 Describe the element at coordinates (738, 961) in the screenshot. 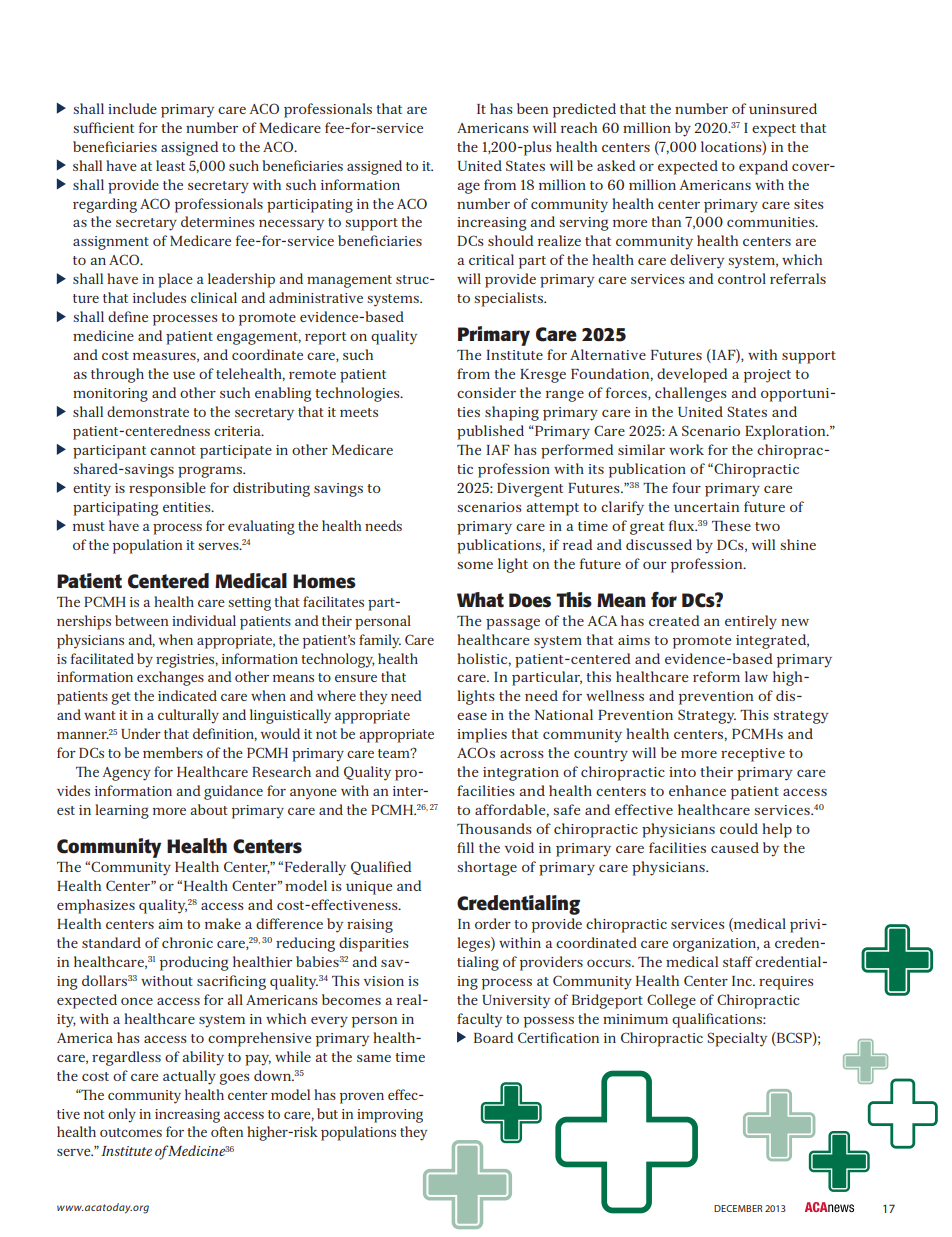

I see `staff` at that location.
